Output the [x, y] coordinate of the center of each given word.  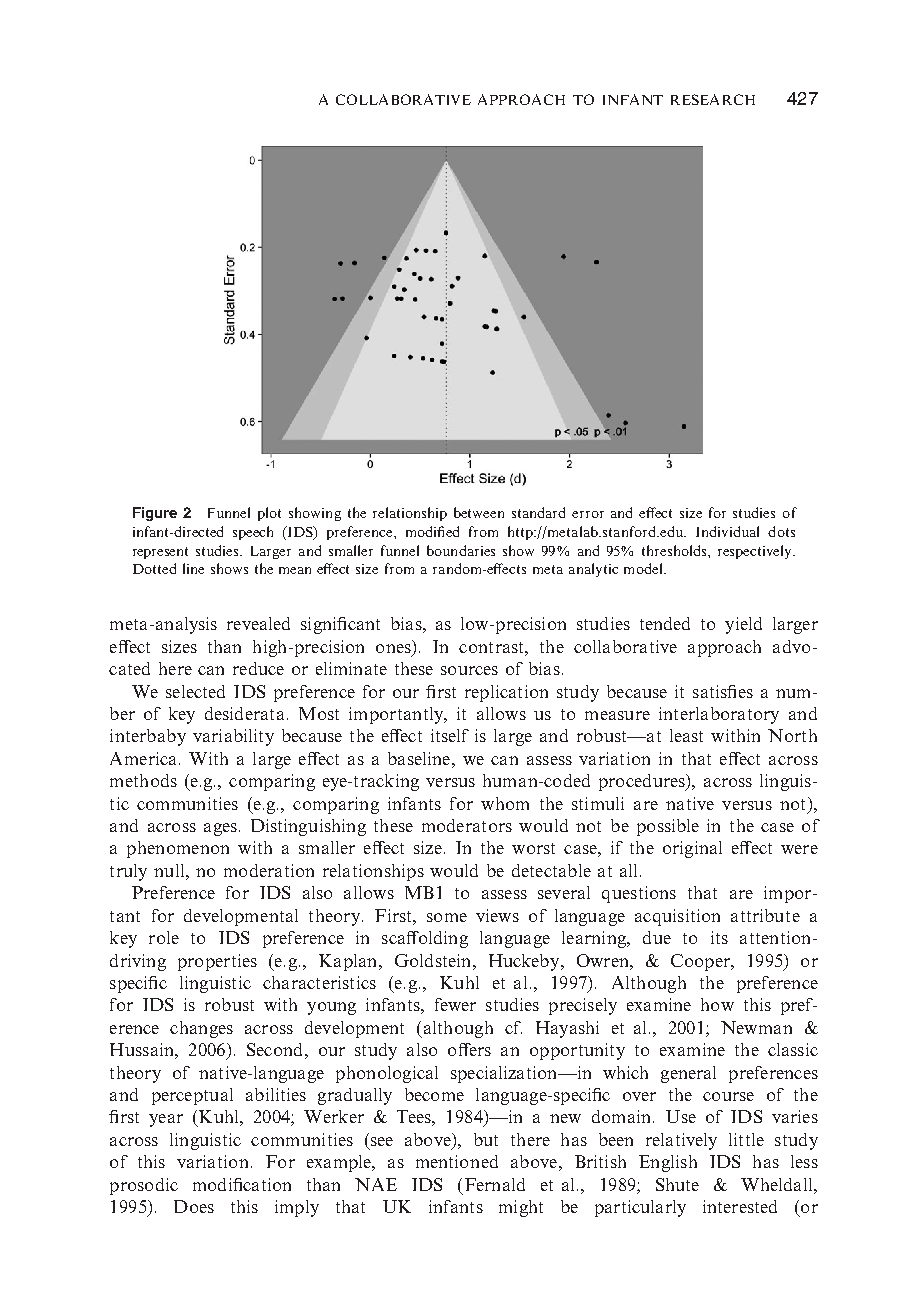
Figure [155, 514]
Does [194, 1206]
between [479, 512]
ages [220, 829]
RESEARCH [713, 99]
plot [269, 514]
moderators [467, 825]
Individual [727, 531]
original [692, 849]
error [588, 514]
